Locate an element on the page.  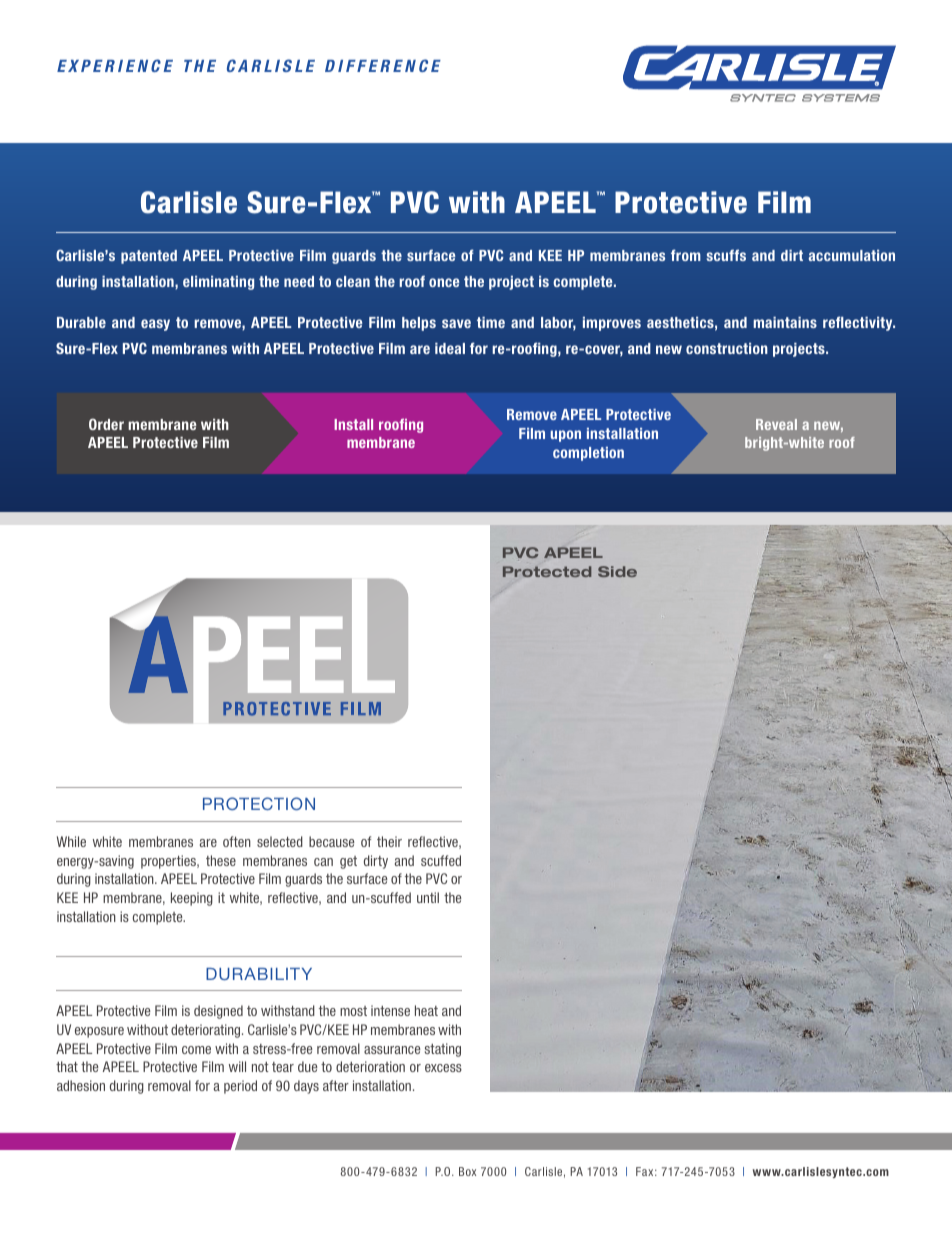
Side is located at coordinates (617, 571).
